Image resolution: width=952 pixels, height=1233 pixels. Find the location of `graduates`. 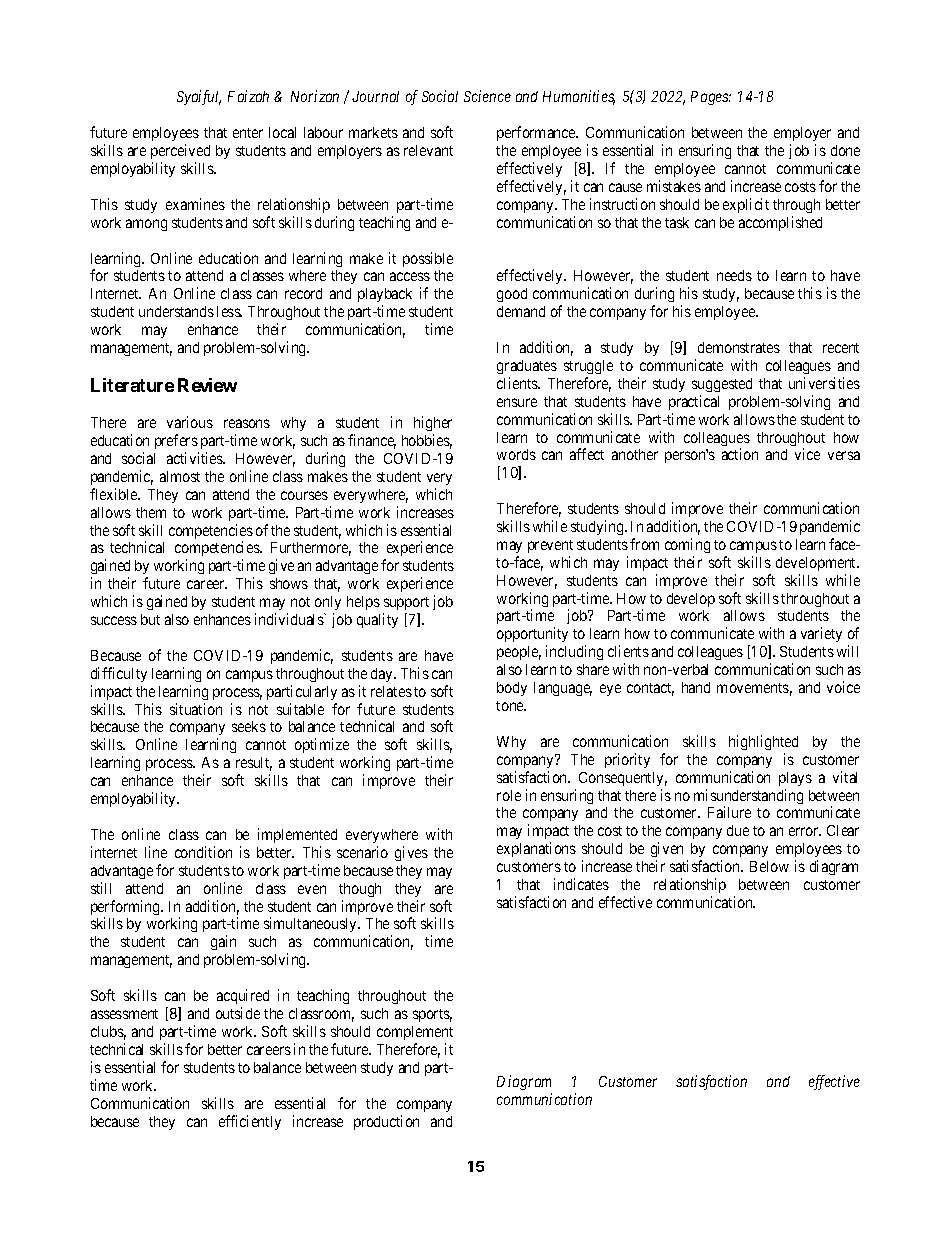

graduates is located at coordinates (527, 367).
